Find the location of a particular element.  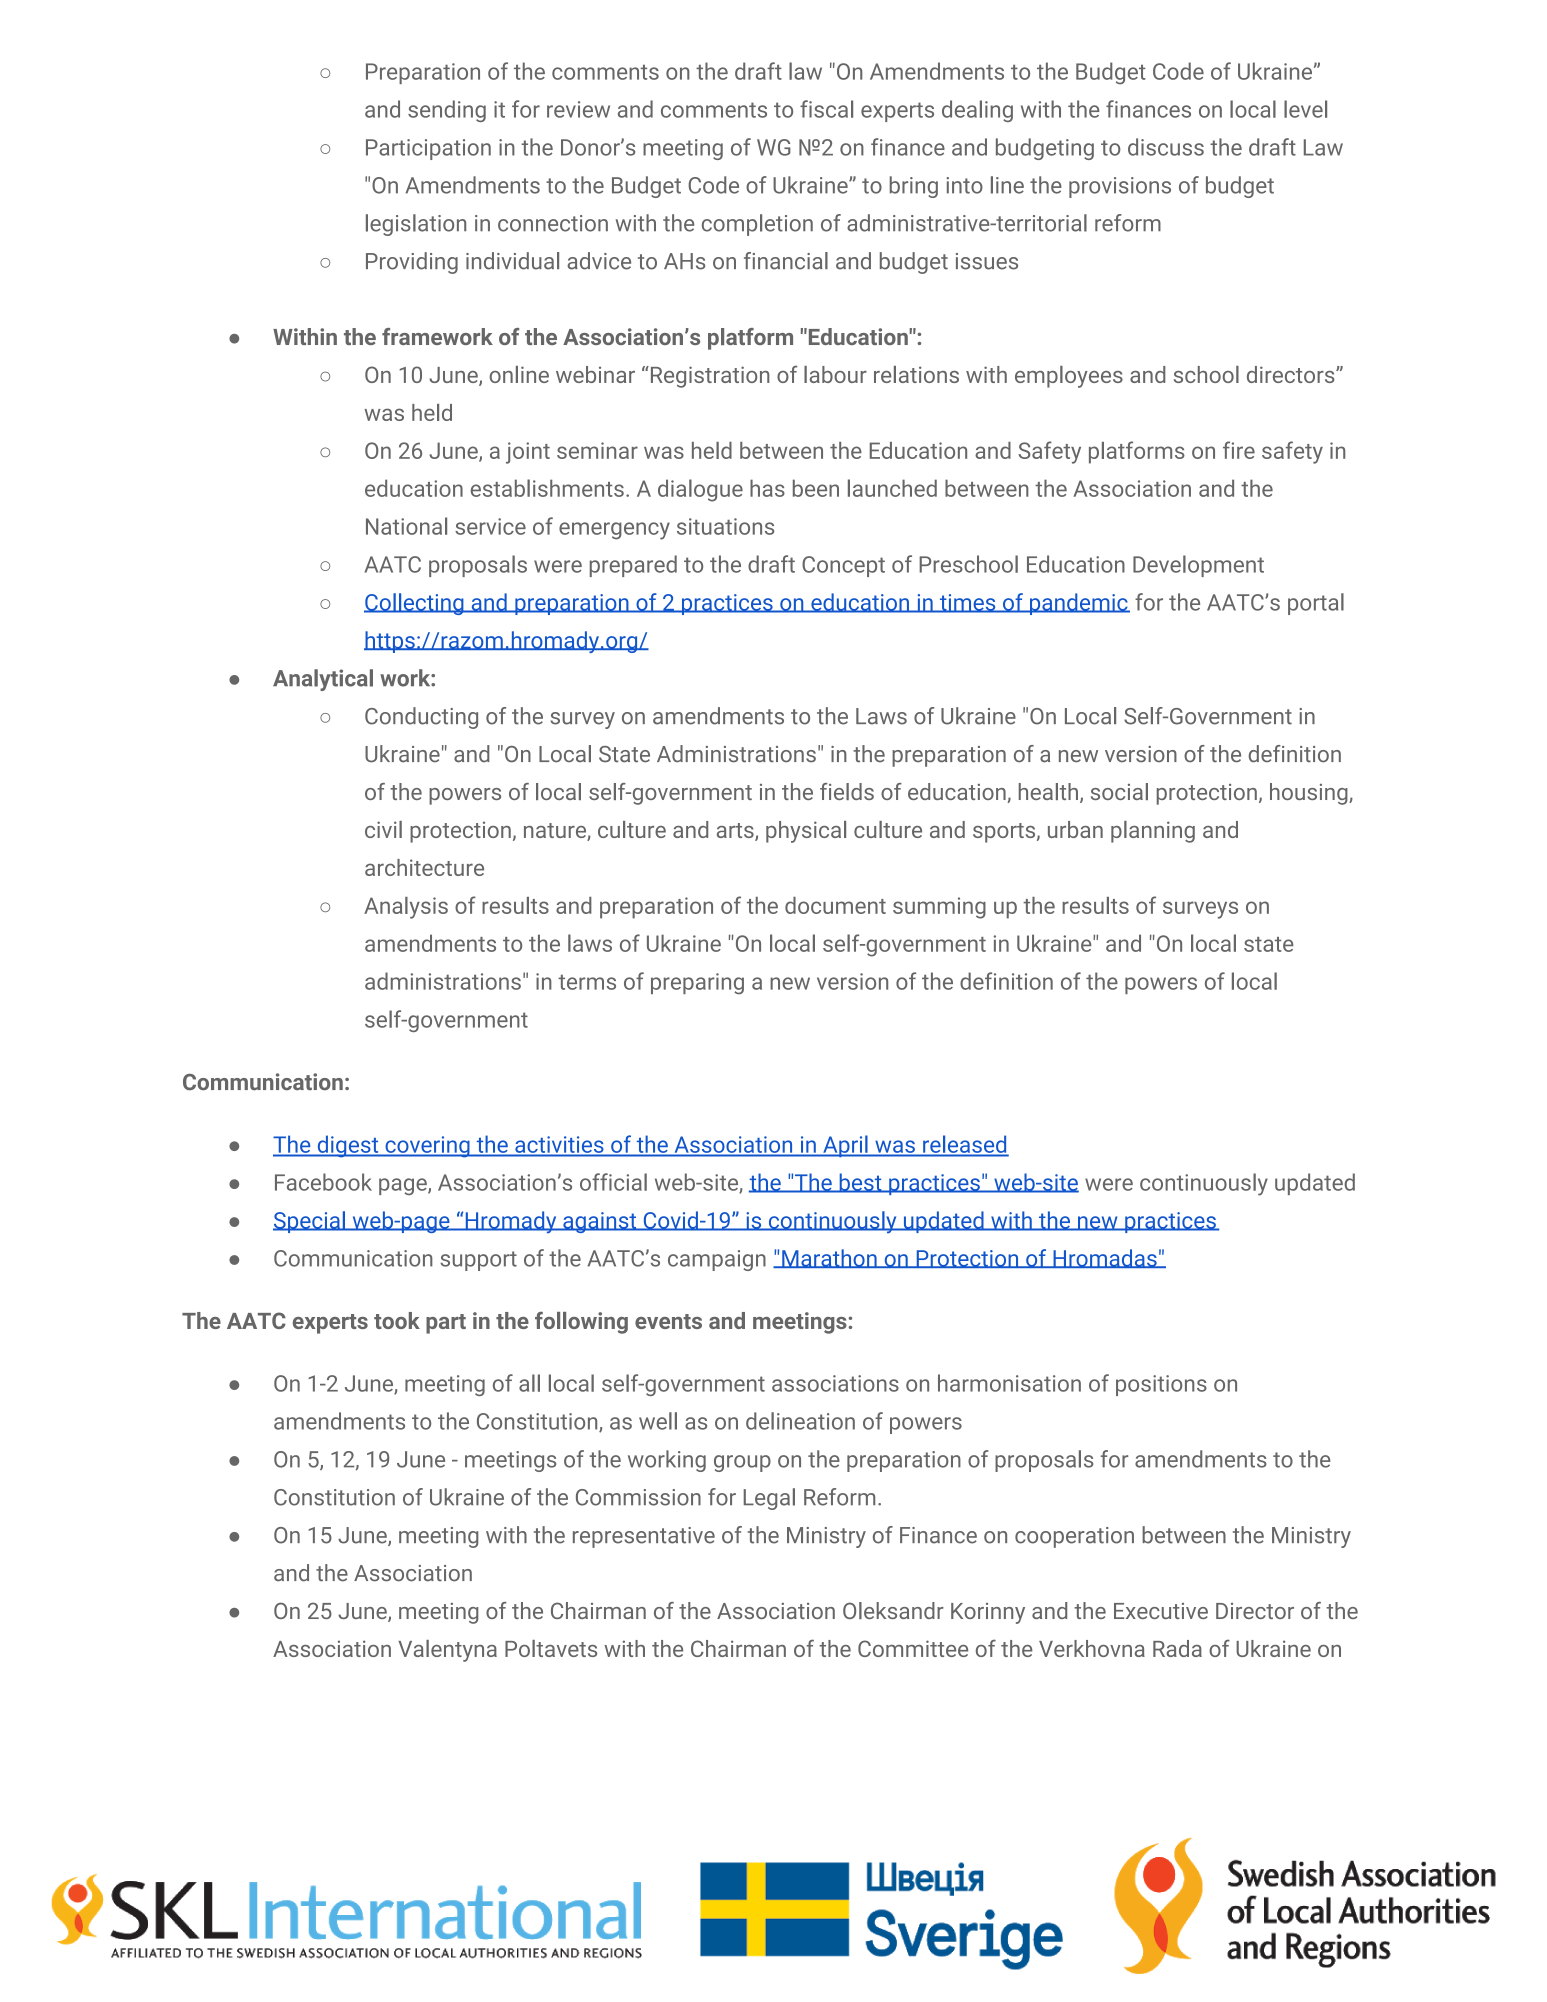

sending is located at coordinates (447, 111).
